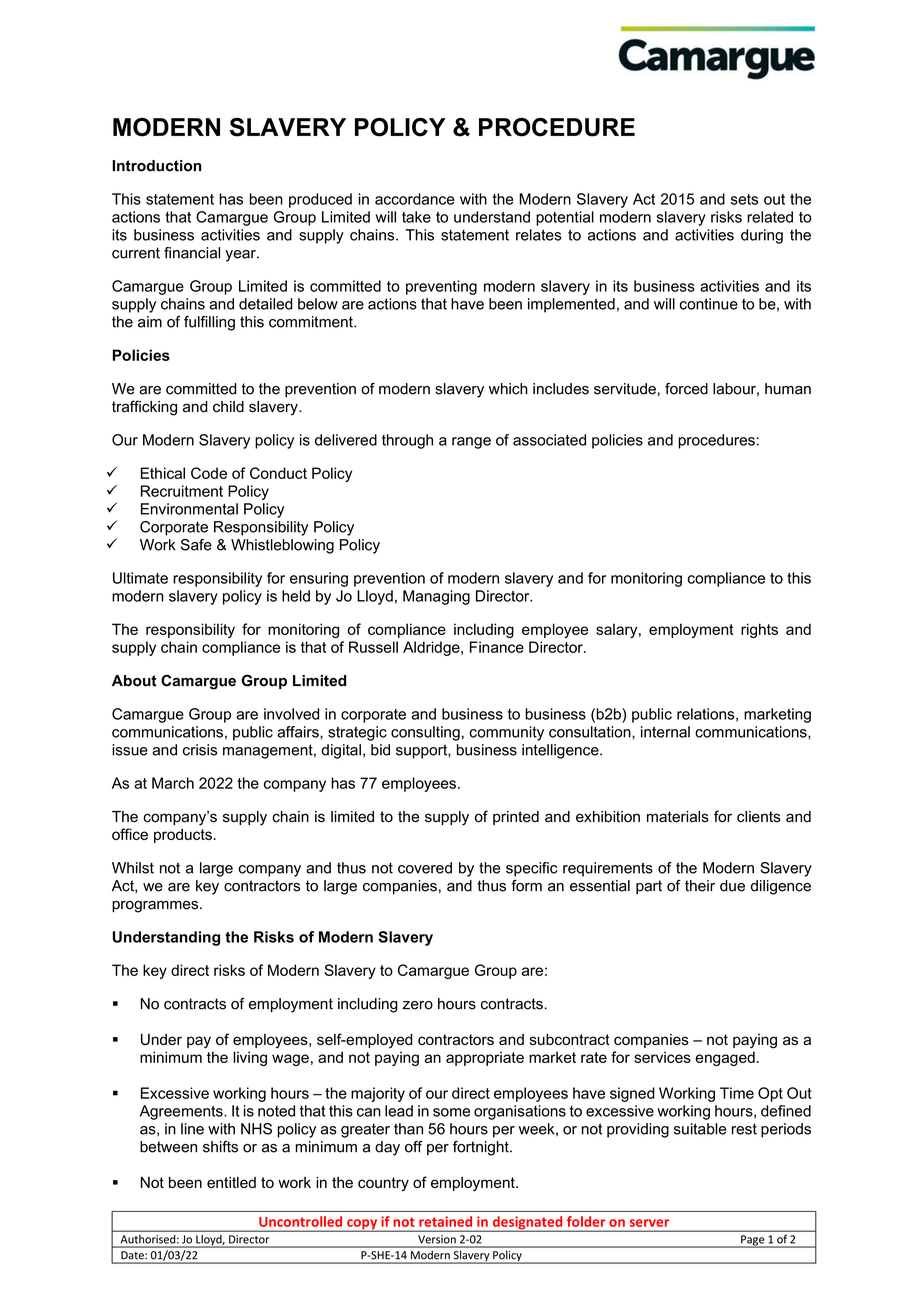 This screenshot has width=924, height=1308. I want to click on products, so click(183, 835).
